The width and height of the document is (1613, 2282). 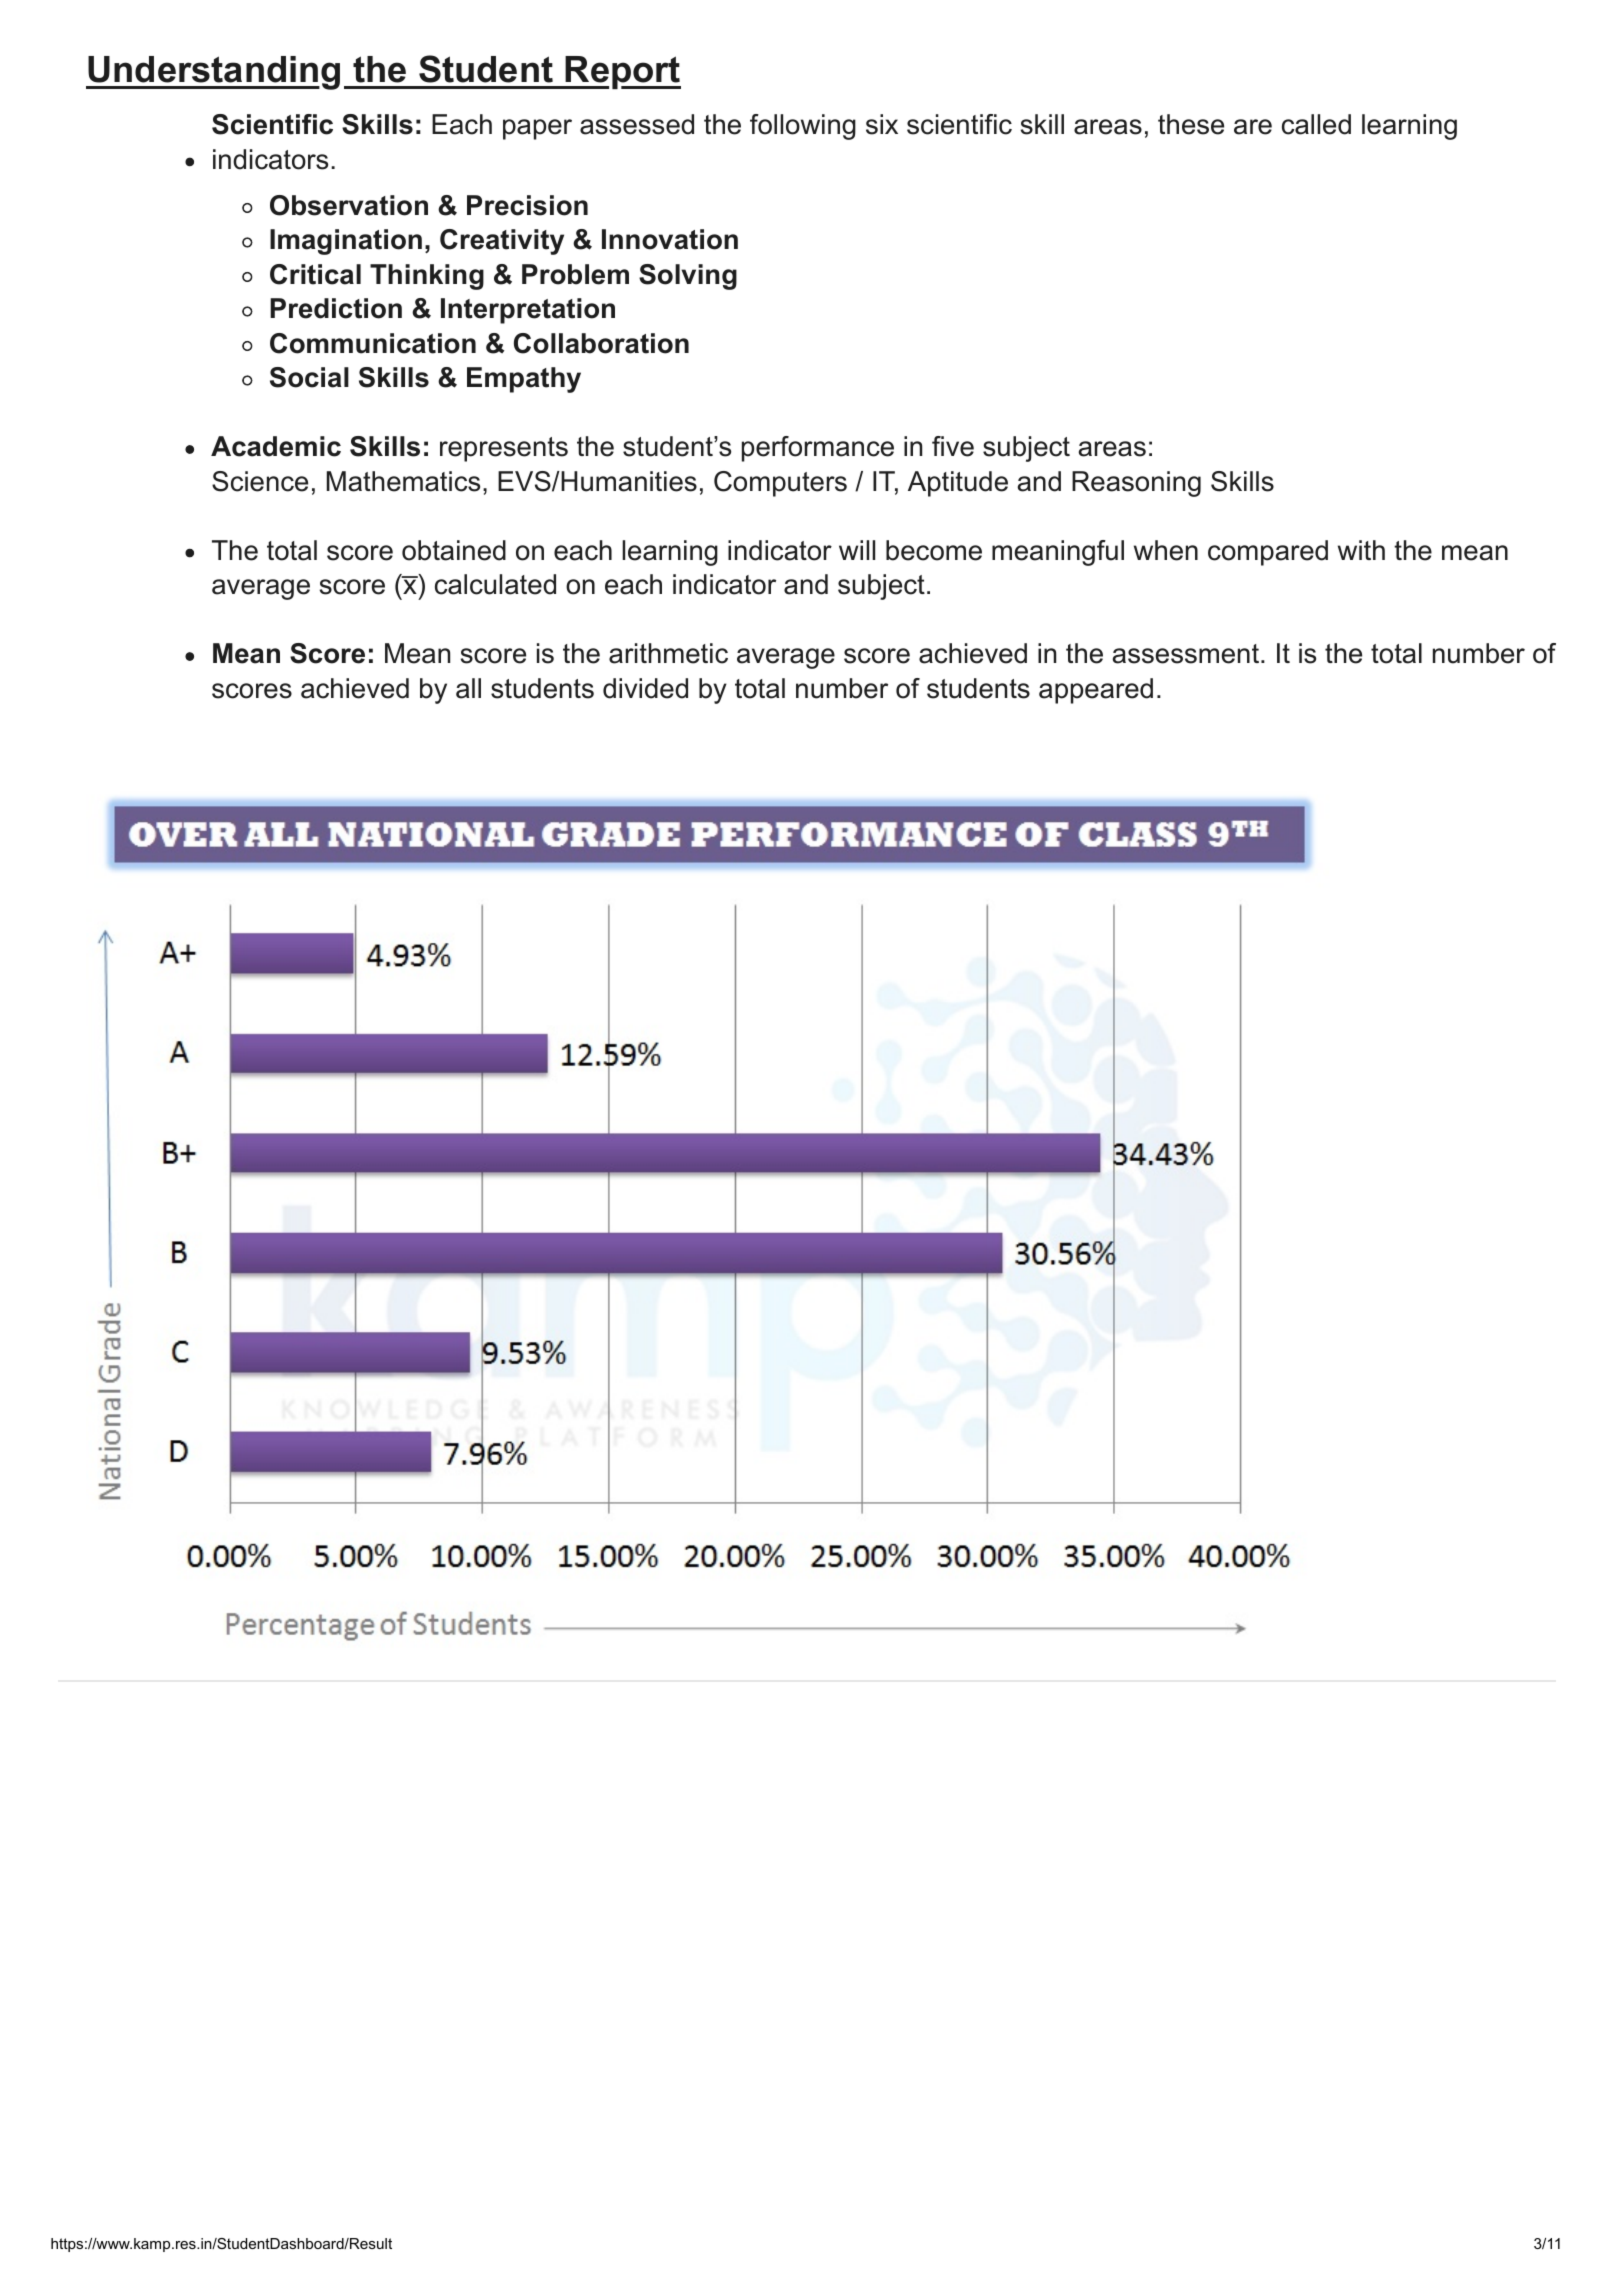 I want to click on arithmetic, so click(x=668, y=653).
